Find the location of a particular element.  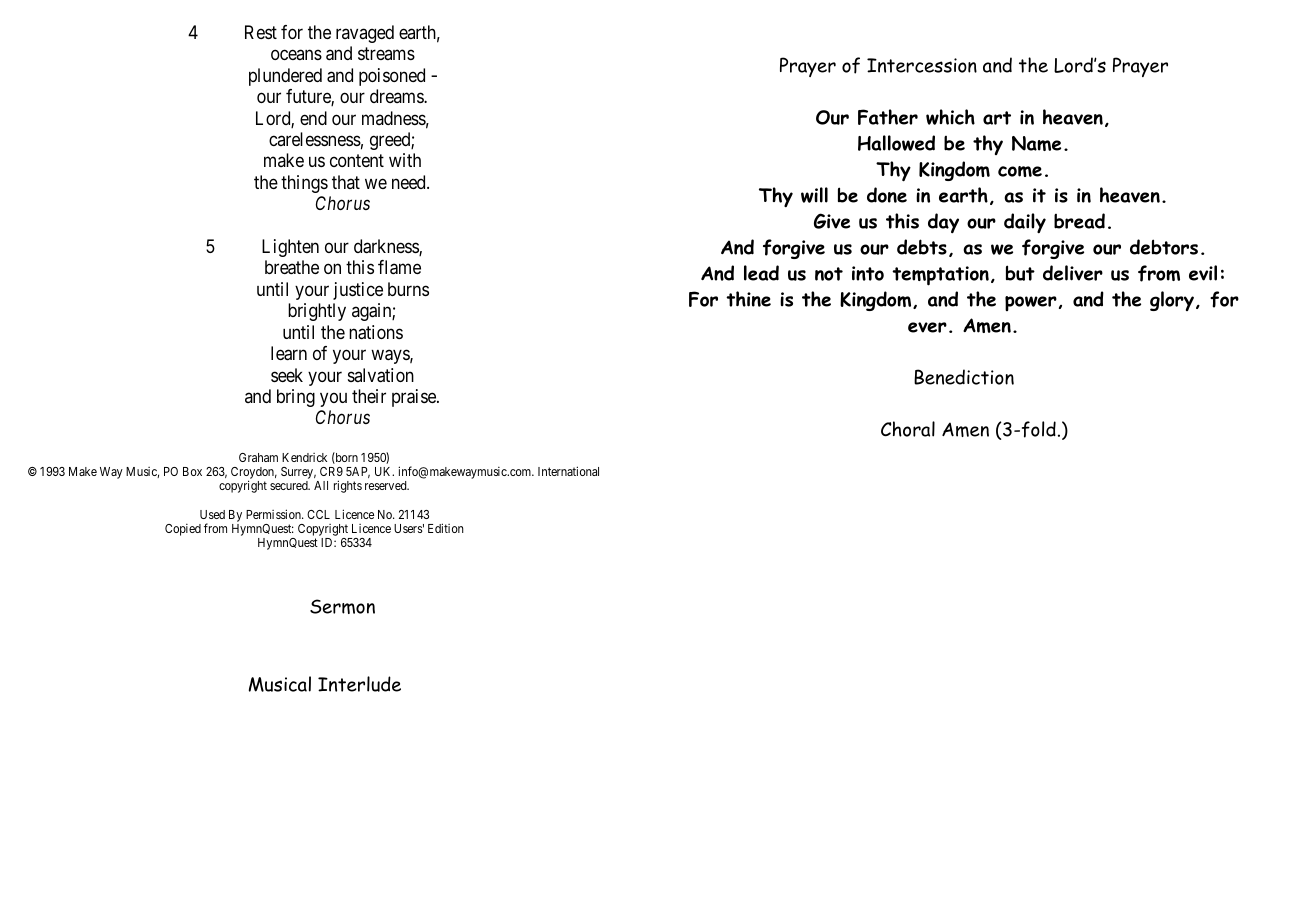

Sermon is located at coordinates (342, 606).
